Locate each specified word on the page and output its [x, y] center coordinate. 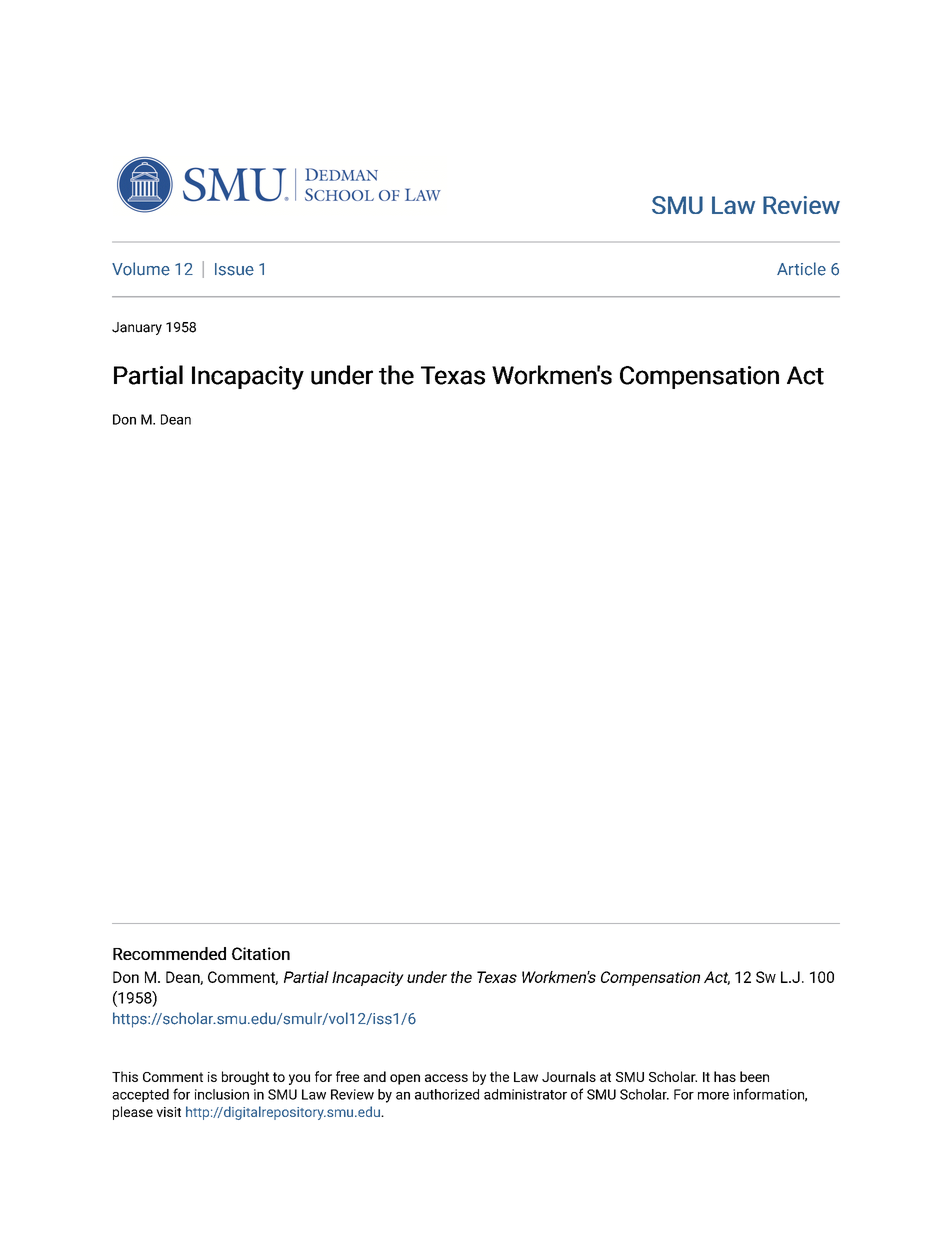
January [137, 328]
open [405, 1079]
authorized [447, 1094]
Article [801, 269]
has [725, 1076]
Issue [234, 269]
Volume [141, 269]
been [754, 1076]
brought [245, 1078]
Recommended [169, 953]
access [446, 1078]
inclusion [222, 1094]
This [125, 1076]
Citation [261, 953]
